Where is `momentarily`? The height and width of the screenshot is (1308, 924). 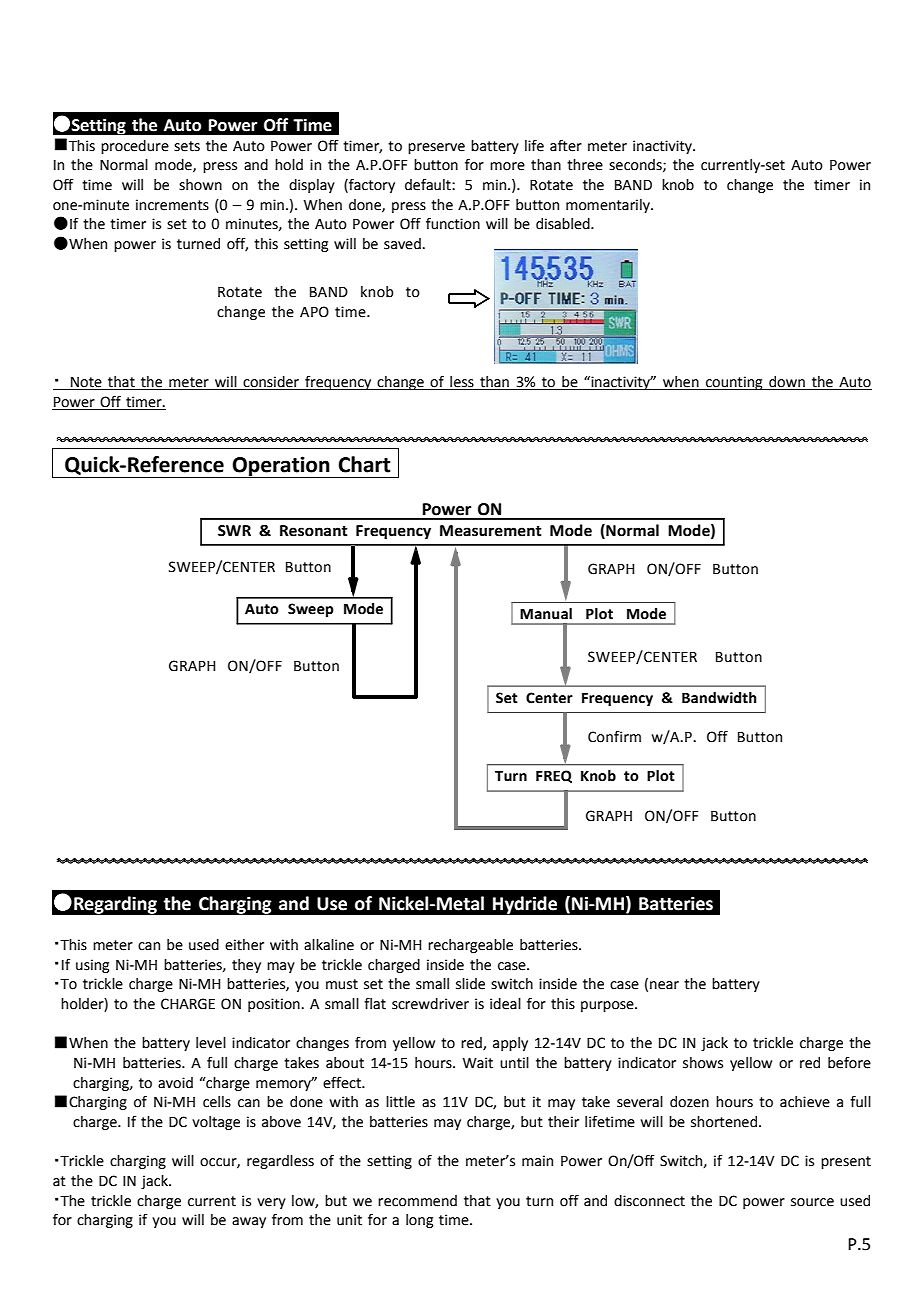 momentarily is located at coordinates (609, 206).
